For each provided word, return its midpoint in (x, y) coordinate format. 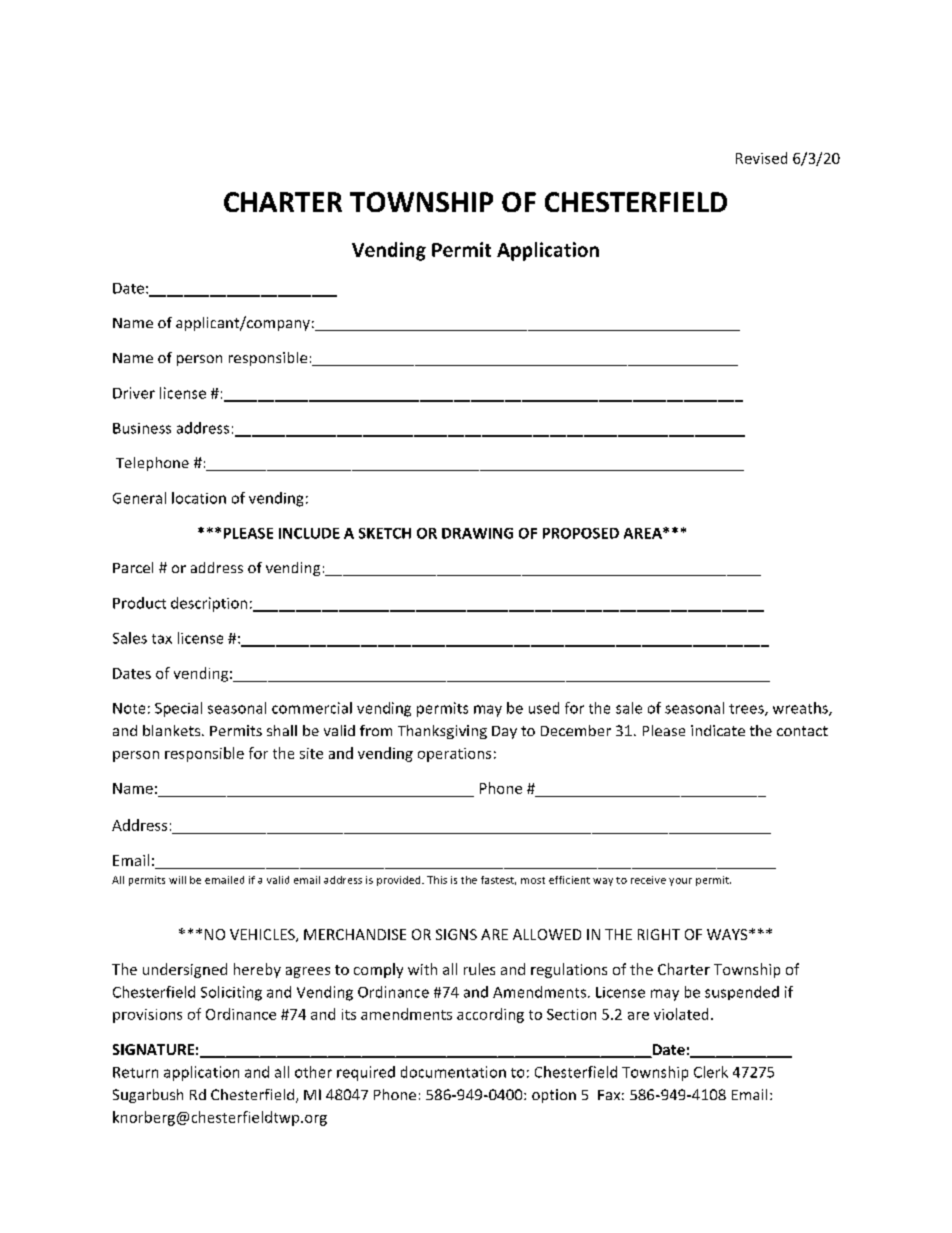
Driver (134, 393)
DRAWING (477, 533)
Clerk (711, 1072)
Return (135, 1072)
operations (454, 755)
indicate (718, 730)
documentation (453, 1072)
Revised (761, 158)
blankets (173, 730)
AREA (644, 533)
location (199, 498)
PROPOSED (581, 533)
